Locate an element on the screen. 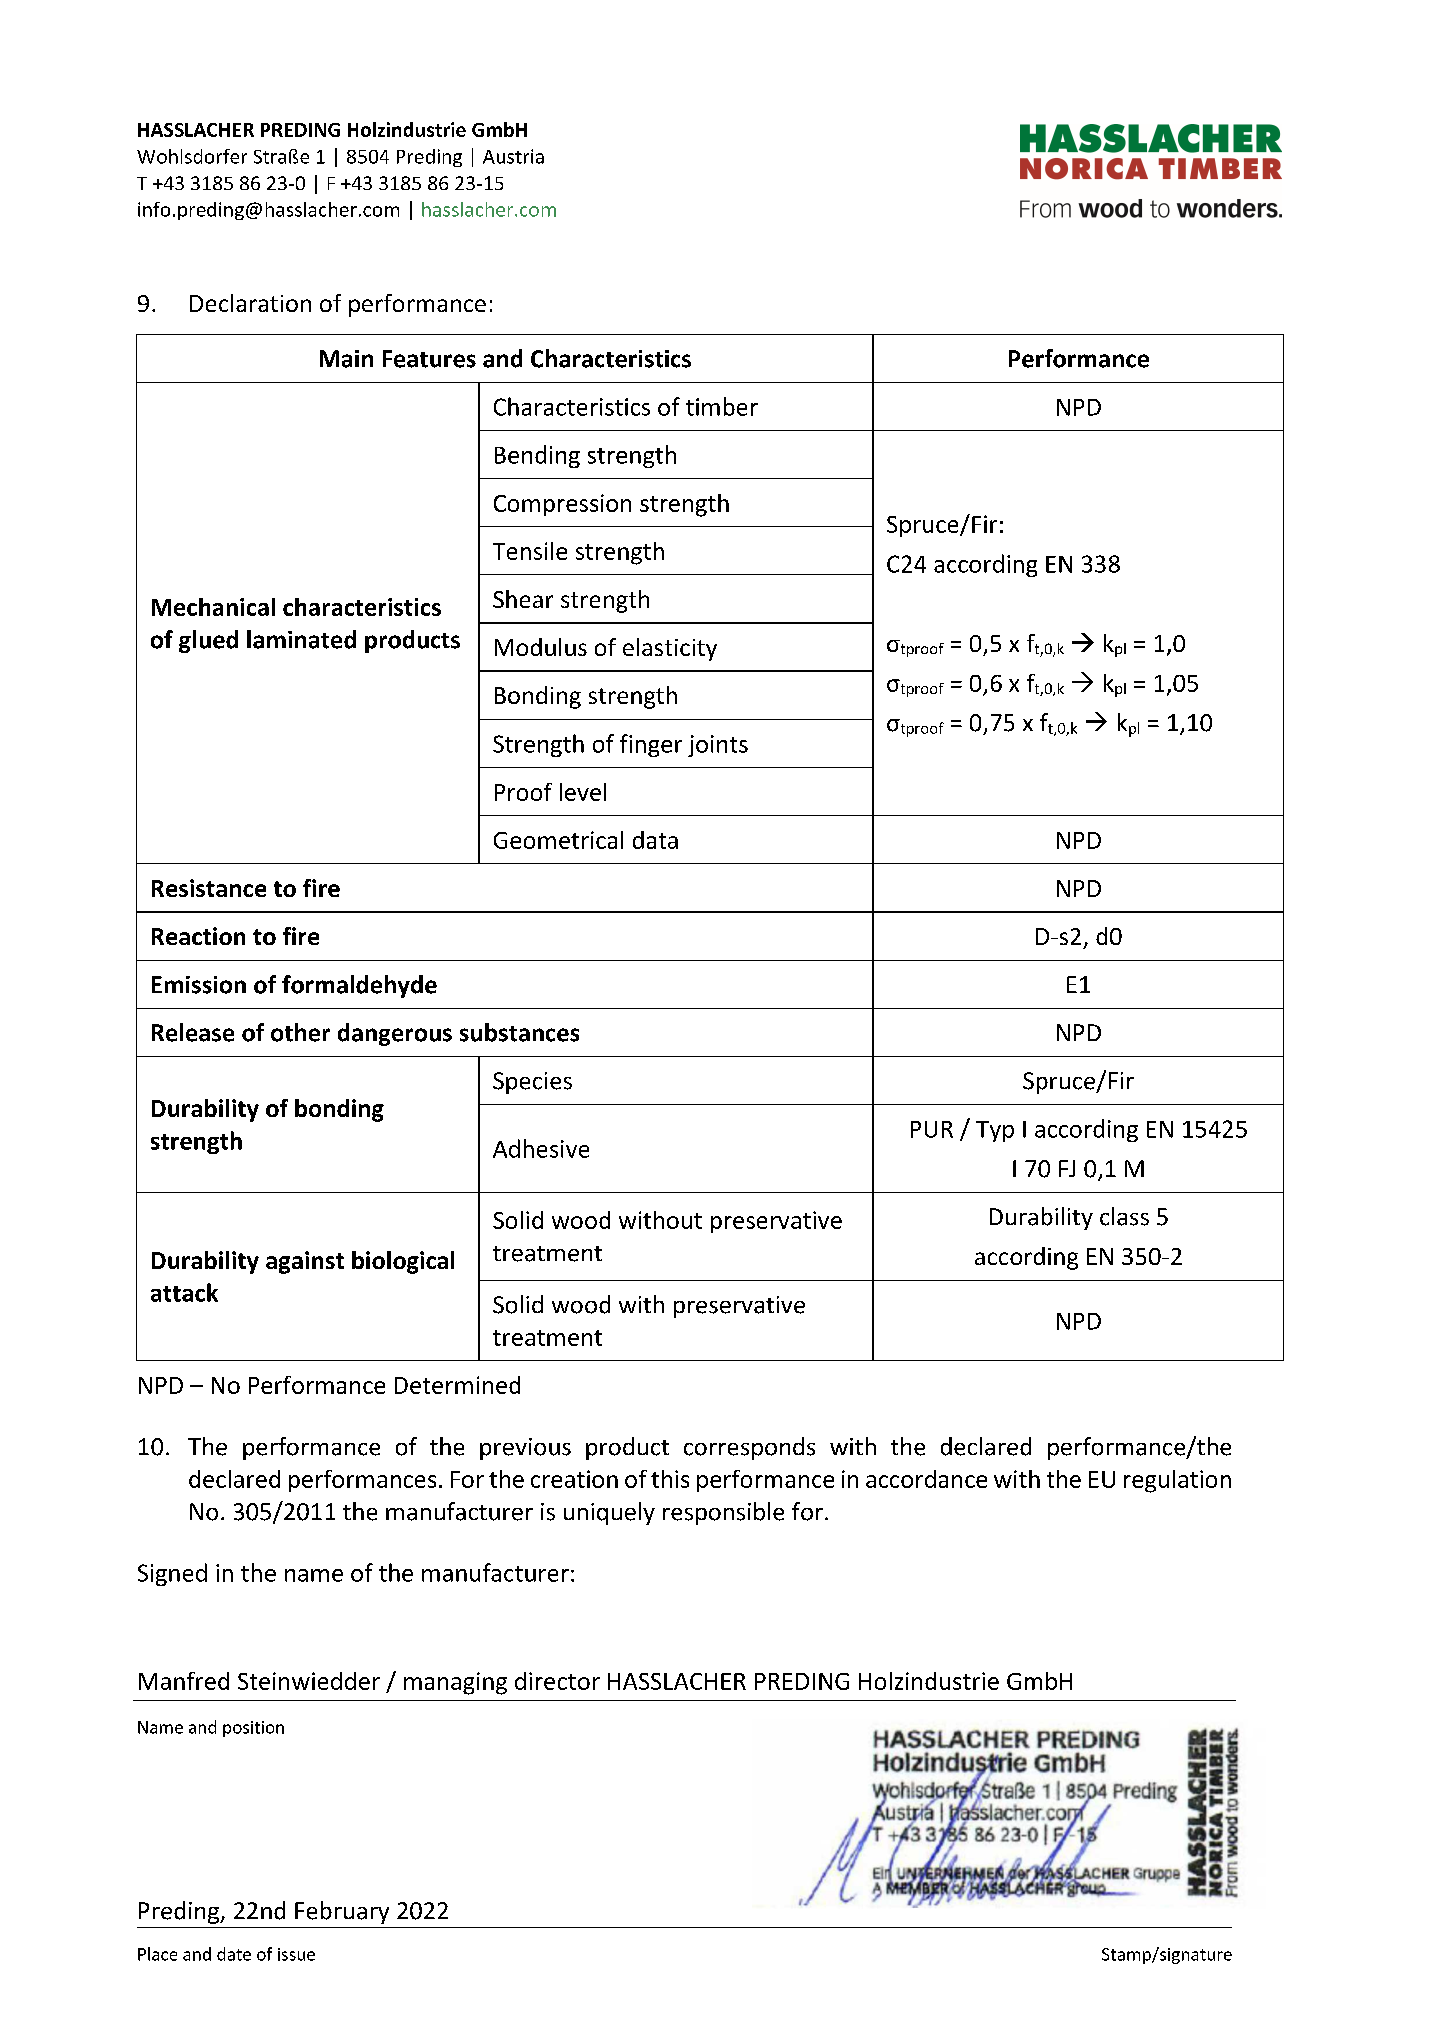 This screenshot has height=2034, width=1437. elasticity is located at coordinates (670, 649).
